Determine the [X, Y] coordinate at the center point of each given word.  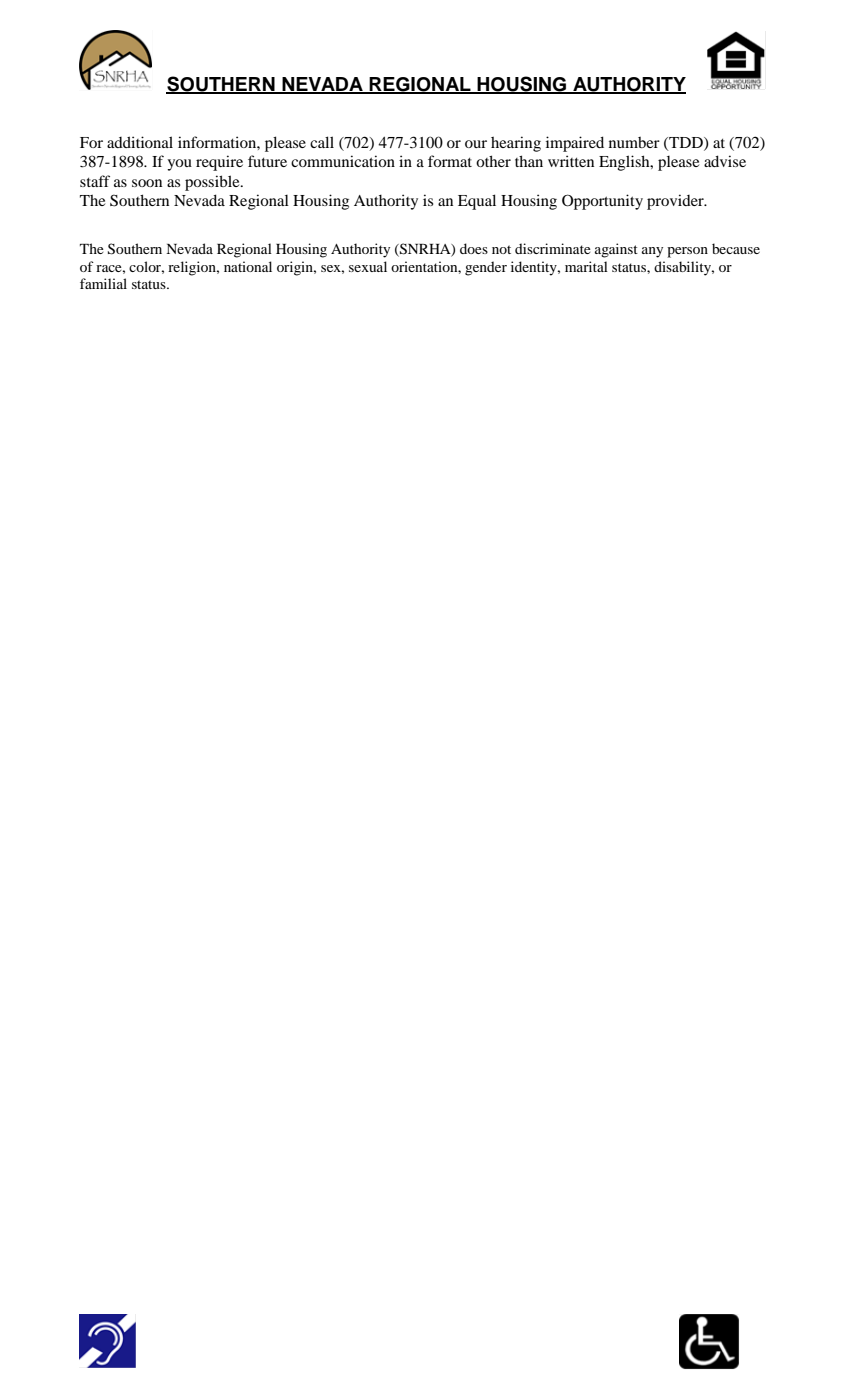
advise [725, 161]
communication [343, 161]
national [248, 266]
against [616, 250]
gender [486, 268]
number [634, 142]
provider [676, 202]
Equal [477, 202]
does [474, 248]
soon [147, 183]
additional [140, 142]
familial [103, 283]
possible [213, 183]
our [476, 144]
